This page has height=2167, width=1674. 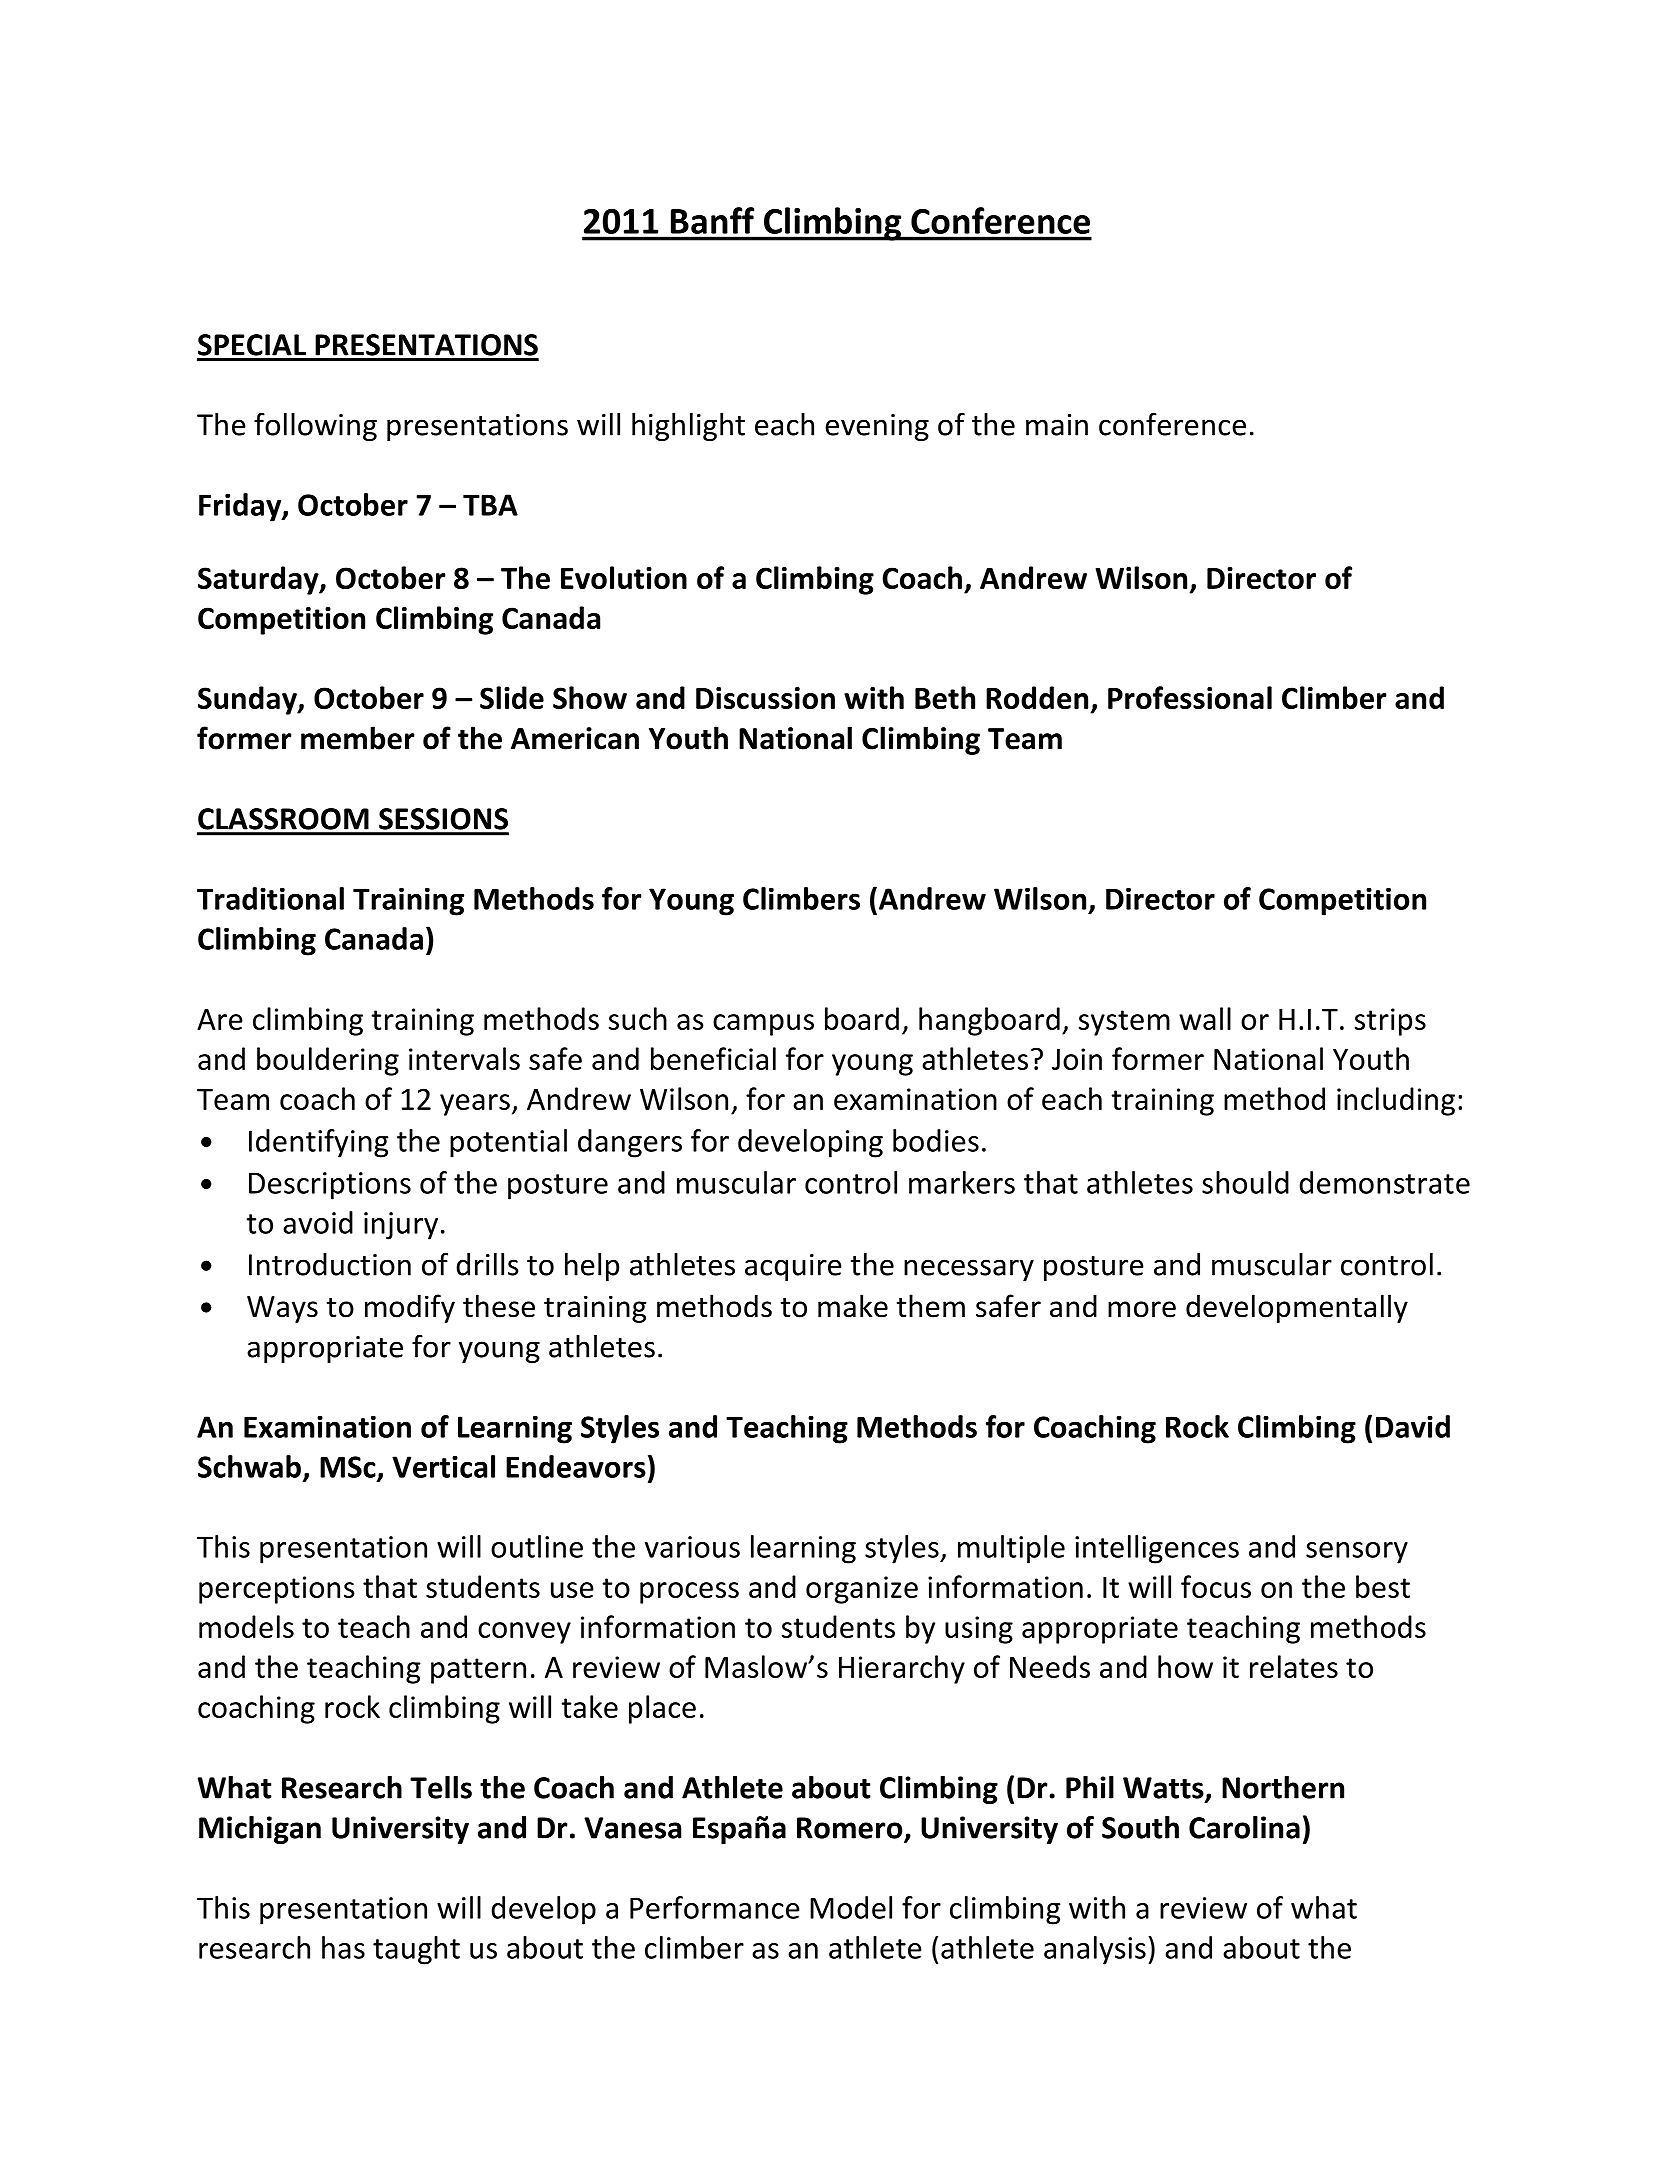 What do you see at coordinates (712, 220) in the page?
I see `Banff` at bounding box center [712, 220].
